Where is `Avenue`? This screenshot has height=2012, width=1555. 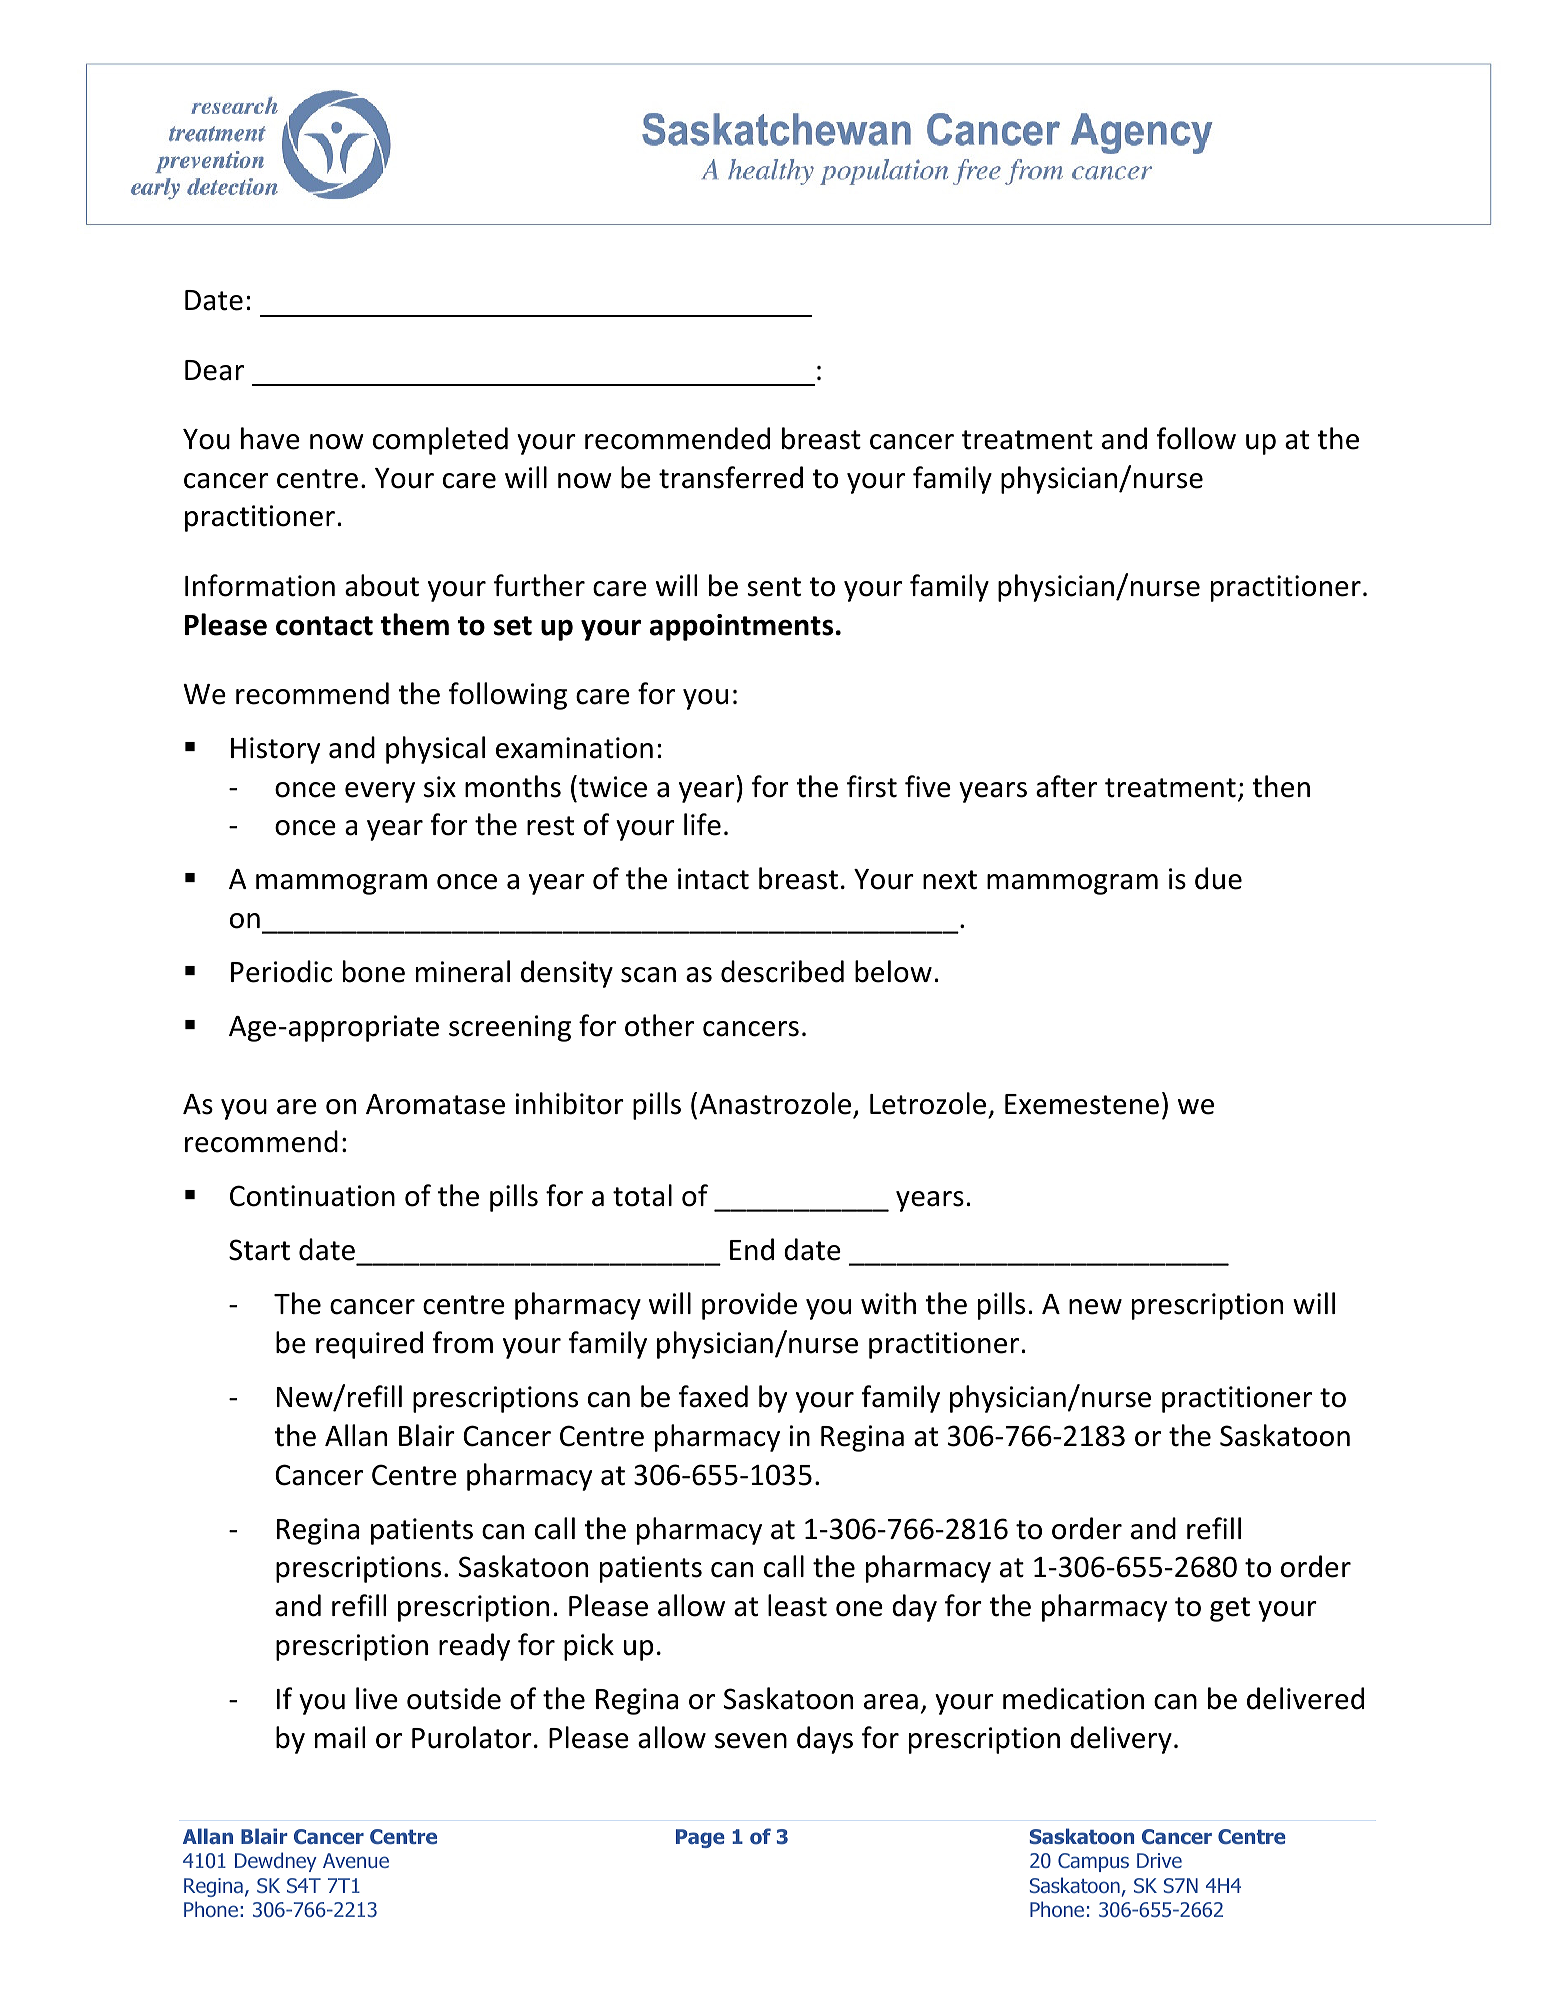
Avenue is located at coordinates (356, 1860).
